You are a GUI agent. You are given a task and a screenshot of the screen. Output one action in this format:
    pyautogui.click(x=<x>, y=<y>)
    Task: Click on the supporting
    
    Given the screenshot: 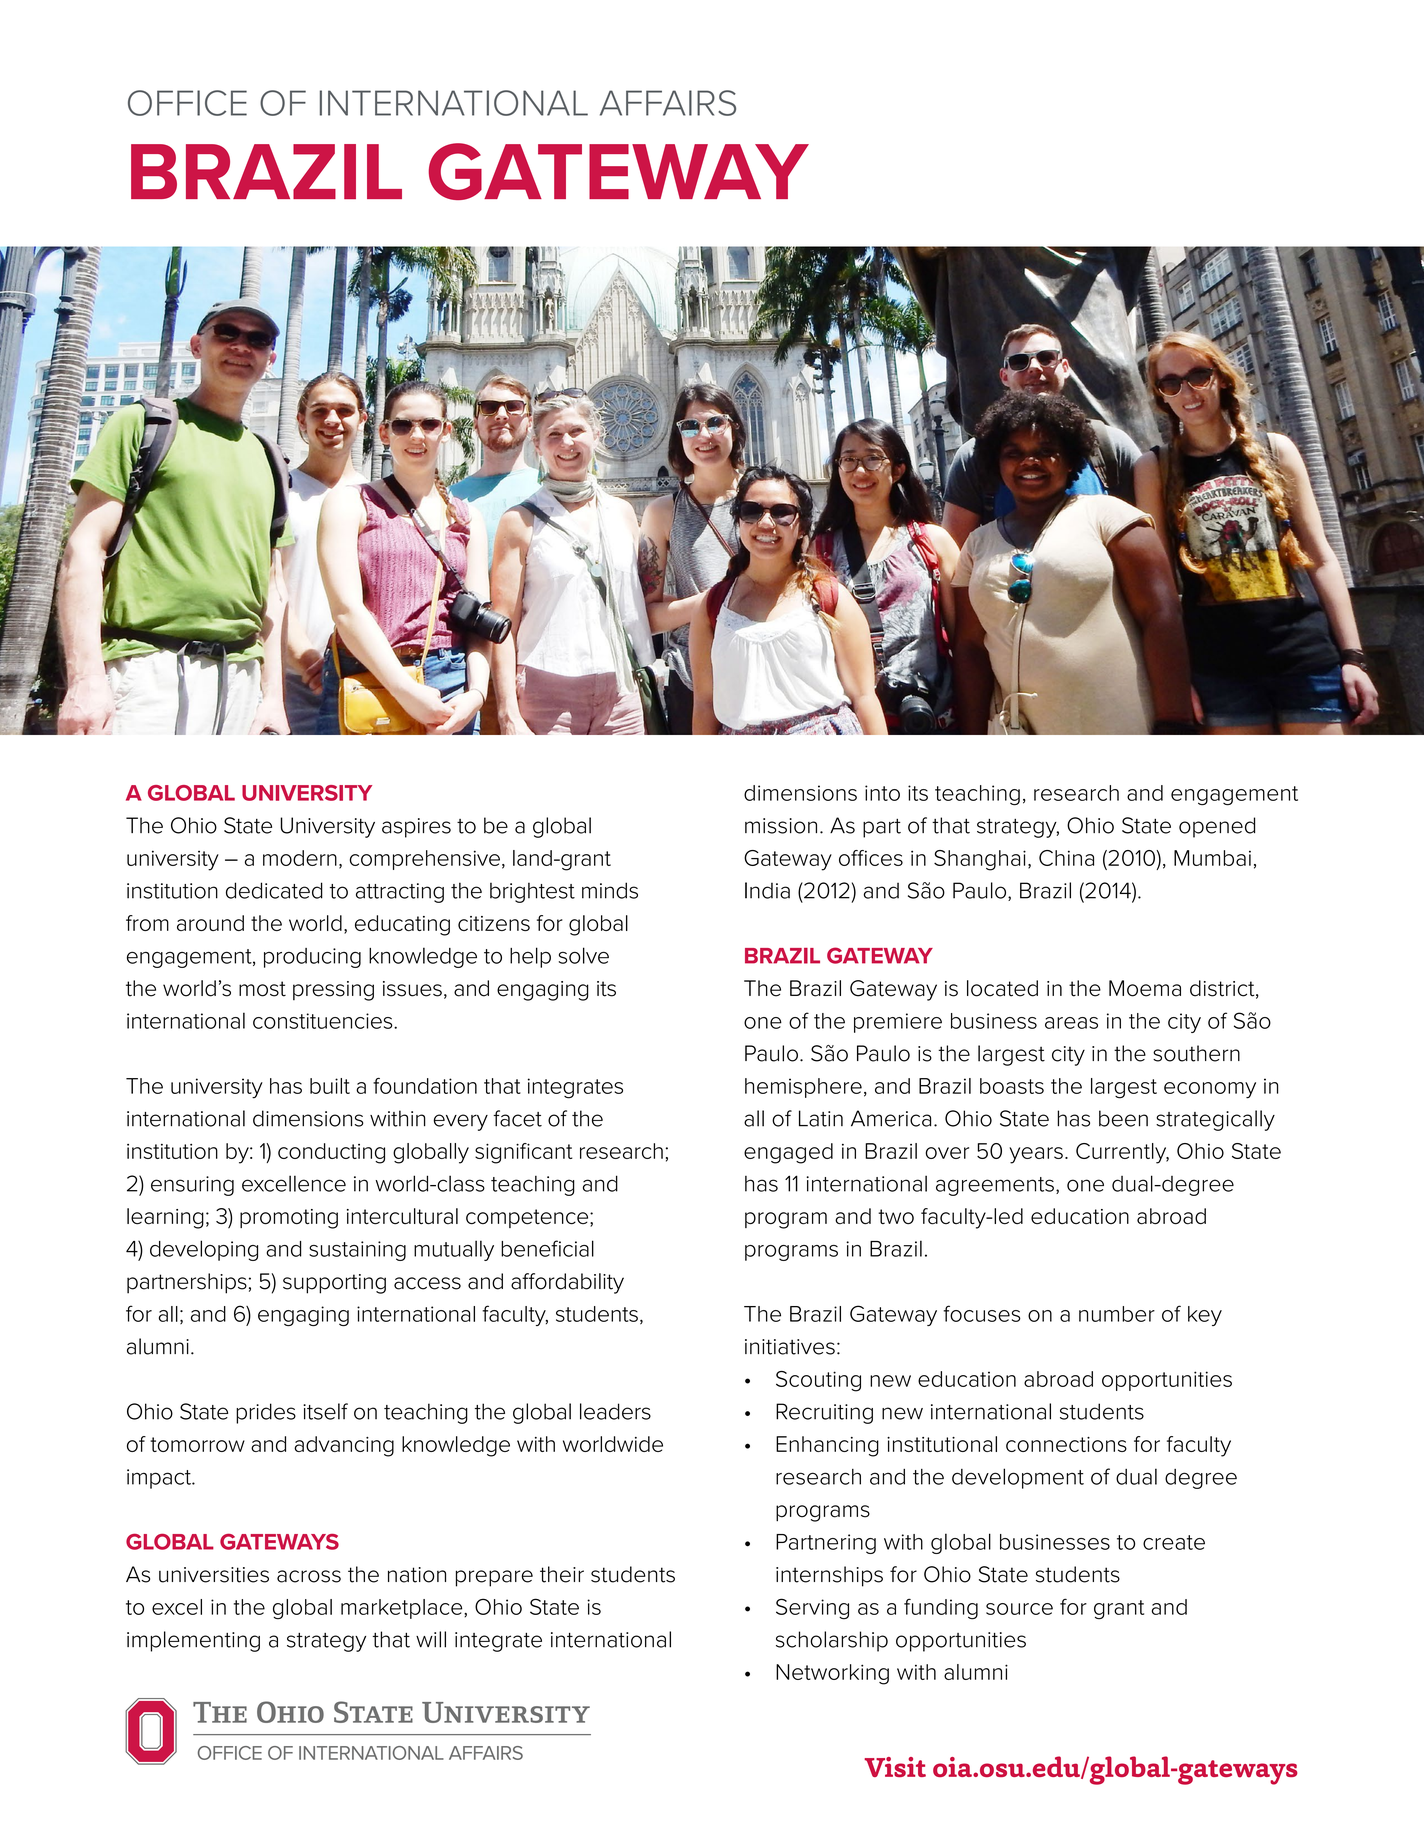 What is the action you would take?
    pyautogui.click(x=334, y=1284)
